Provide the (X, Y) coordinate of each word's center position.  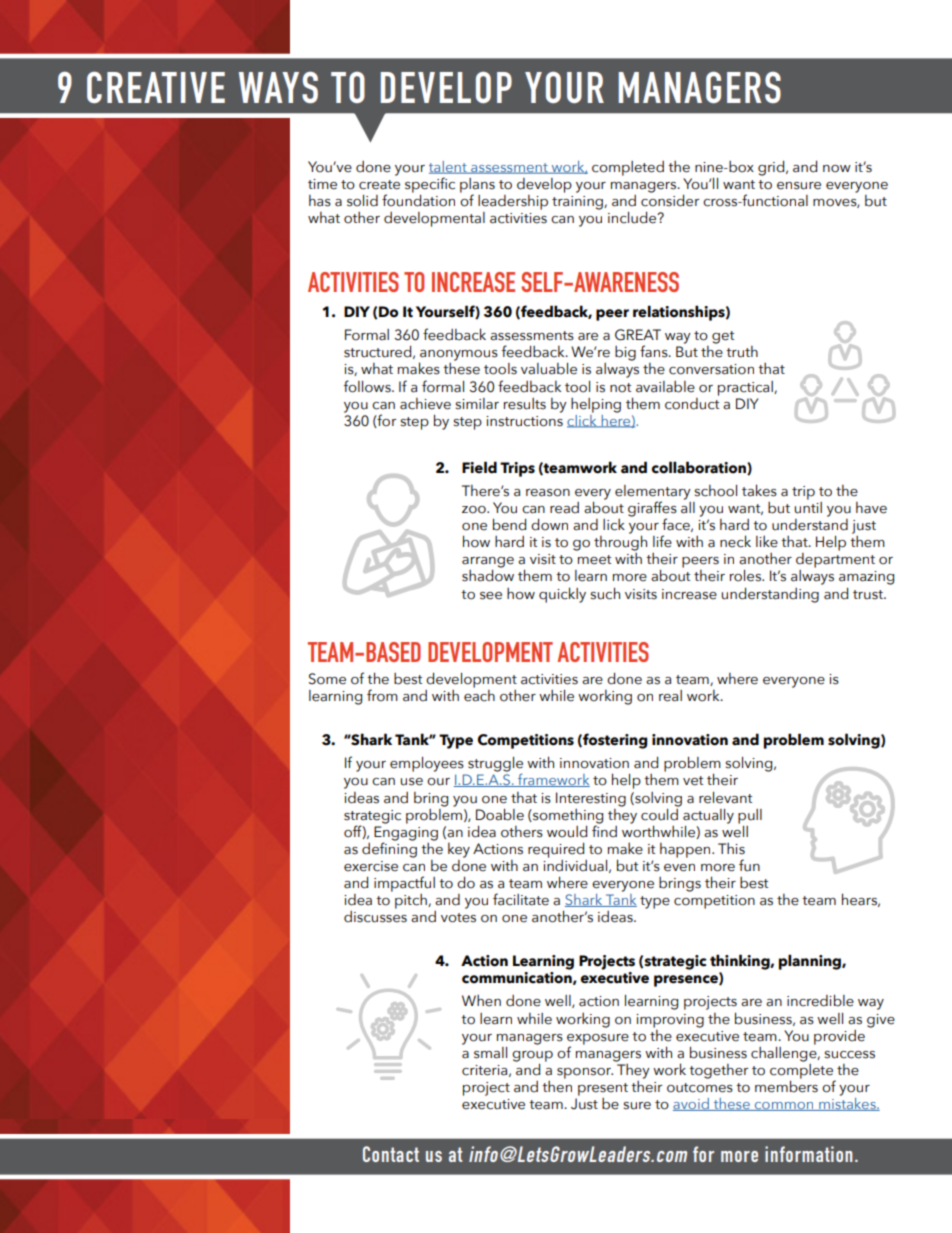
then (557, 1085)
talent (449, 167)
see (491, 596)
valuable (549, 369)
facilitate (521, 899)
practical (746, 388)
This (731, 848)
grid (772, 168)
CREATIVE (156, 87)
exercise (371, 866)
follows (368, 386)
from (382, 695)
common (784, 1106)
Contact (391, 1154)
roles (746, 576)
